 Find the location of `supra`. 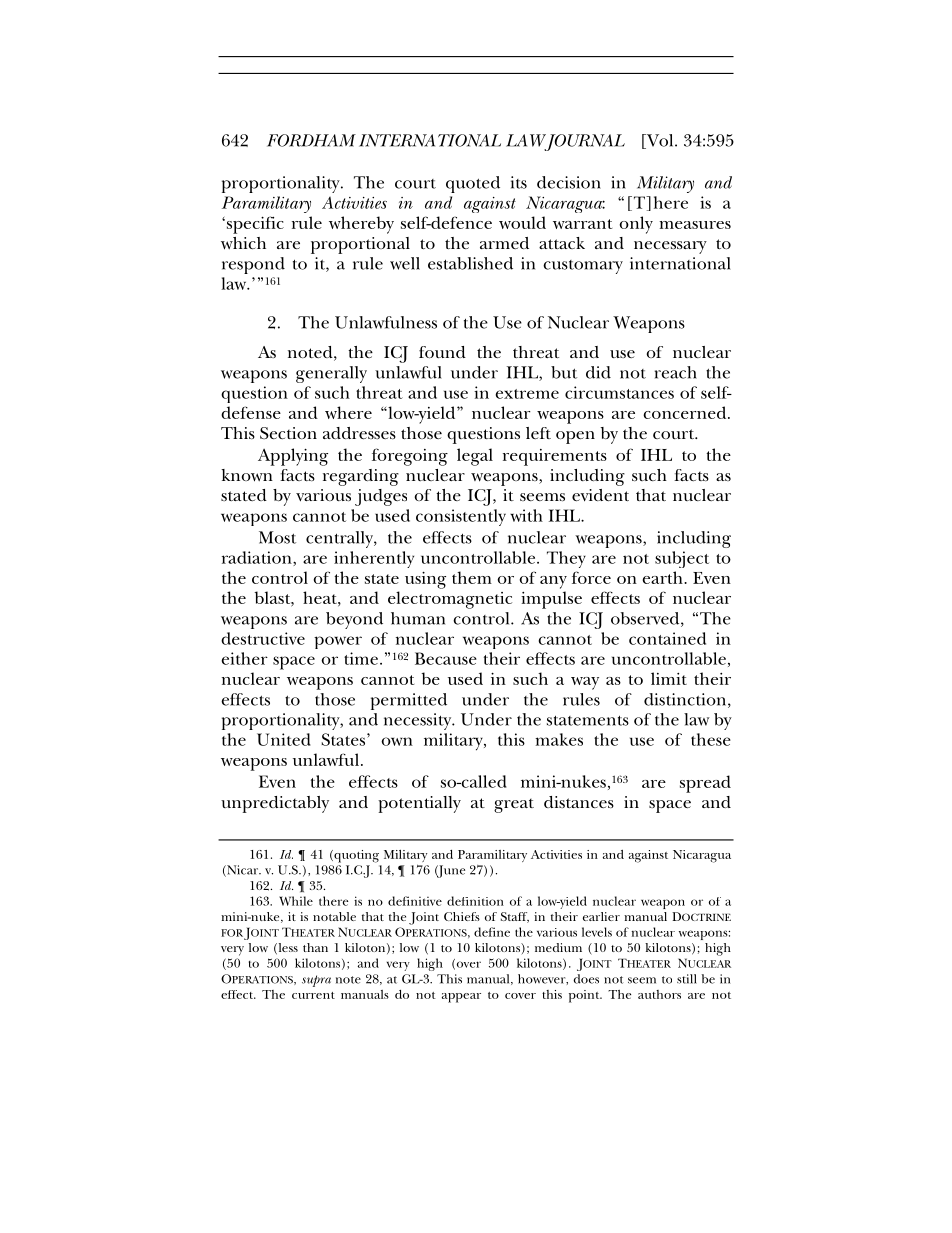

supra is located at coordinates (316, 981).
